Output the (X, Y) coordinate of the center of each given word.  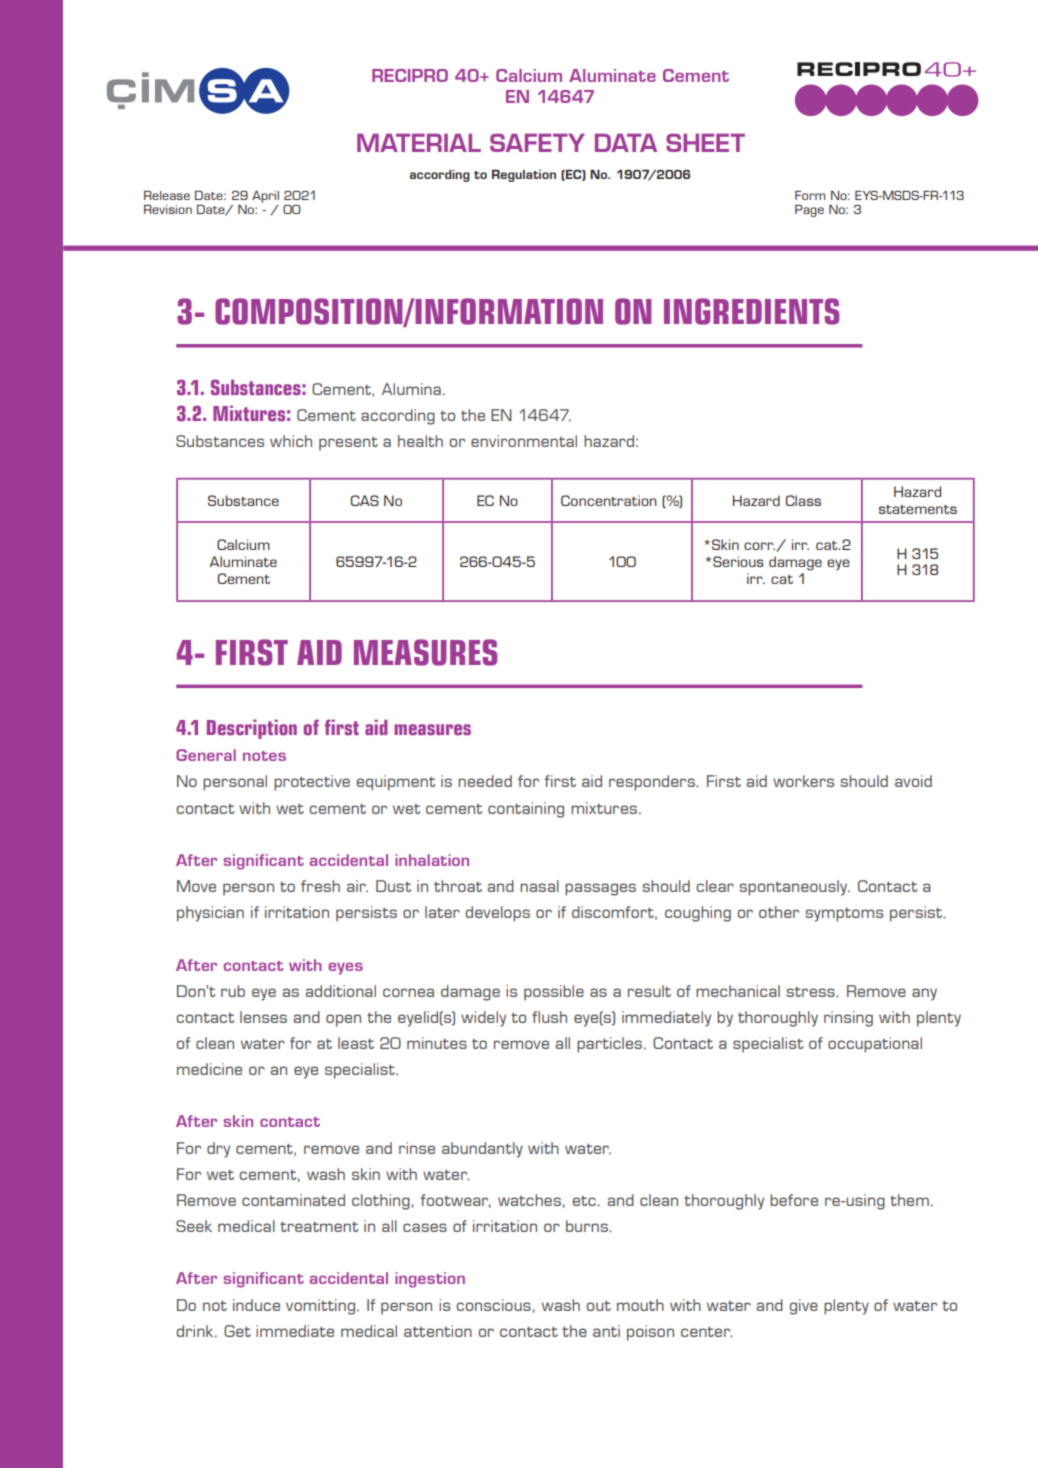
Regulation (524, 176)
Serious (738, 561)
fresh (320, 886)
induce (256, 1305)
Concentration (608, 500)
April (265, 197)
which (291, 441)
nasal (539, 886)
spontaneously (794, 888)
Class (803, 500)
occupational (875, 1045)
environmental (524, 441)
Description (252, 729)
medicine (209, 1069)
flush (549, 1017)
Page (809, 211)
